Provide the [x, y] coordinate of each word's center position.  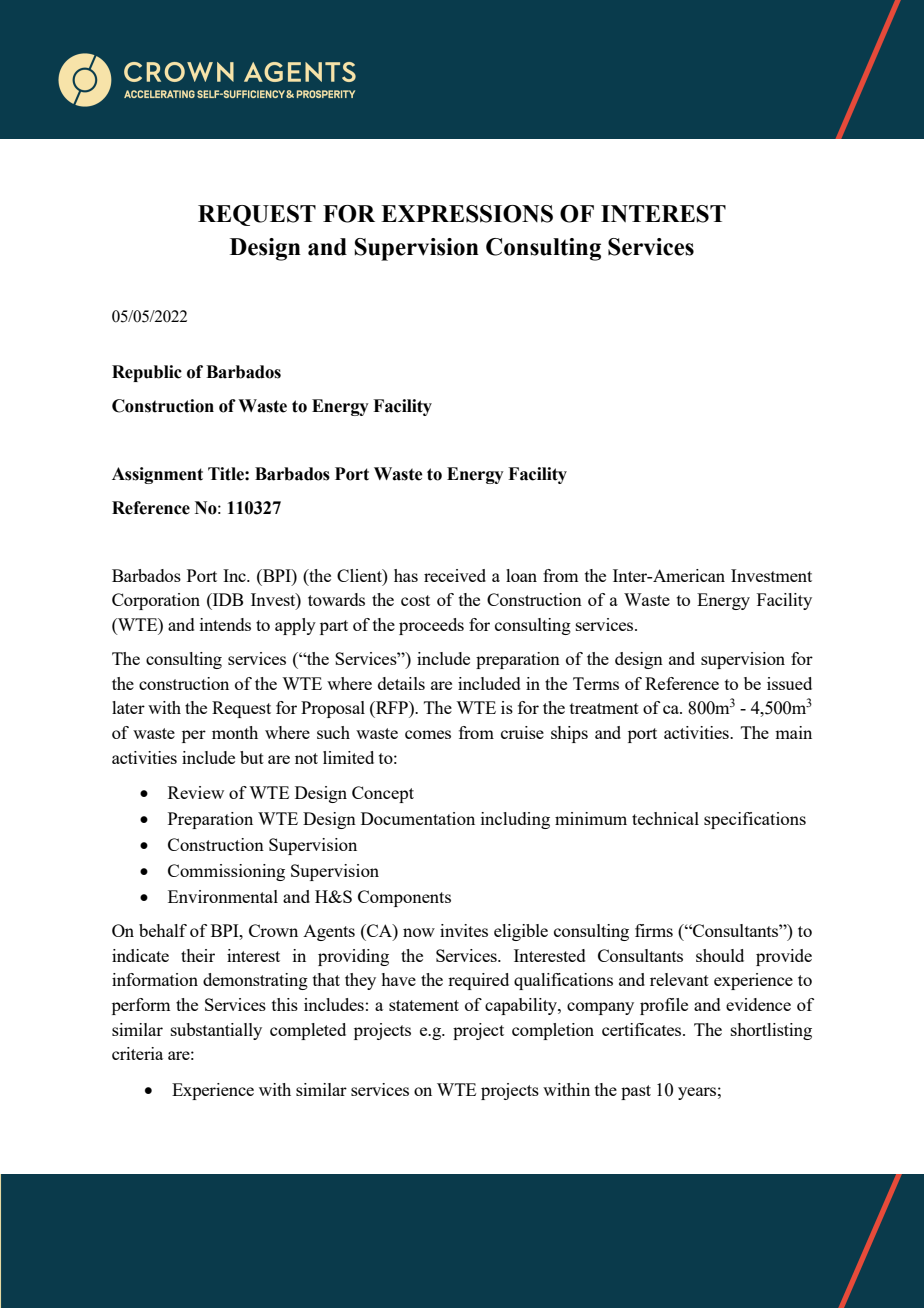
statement [424, 1005]
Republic [147, 373]
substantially [216, 1031]
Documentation [418, 818]
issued [789, 683]
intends [225, 624]
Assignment [157, 475]
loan [521, 575]
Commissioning [226, 872]
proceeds [431, 626]
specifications [755, 820]
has [406, 575]
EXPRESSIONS [467, 214]
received [455, 575]
